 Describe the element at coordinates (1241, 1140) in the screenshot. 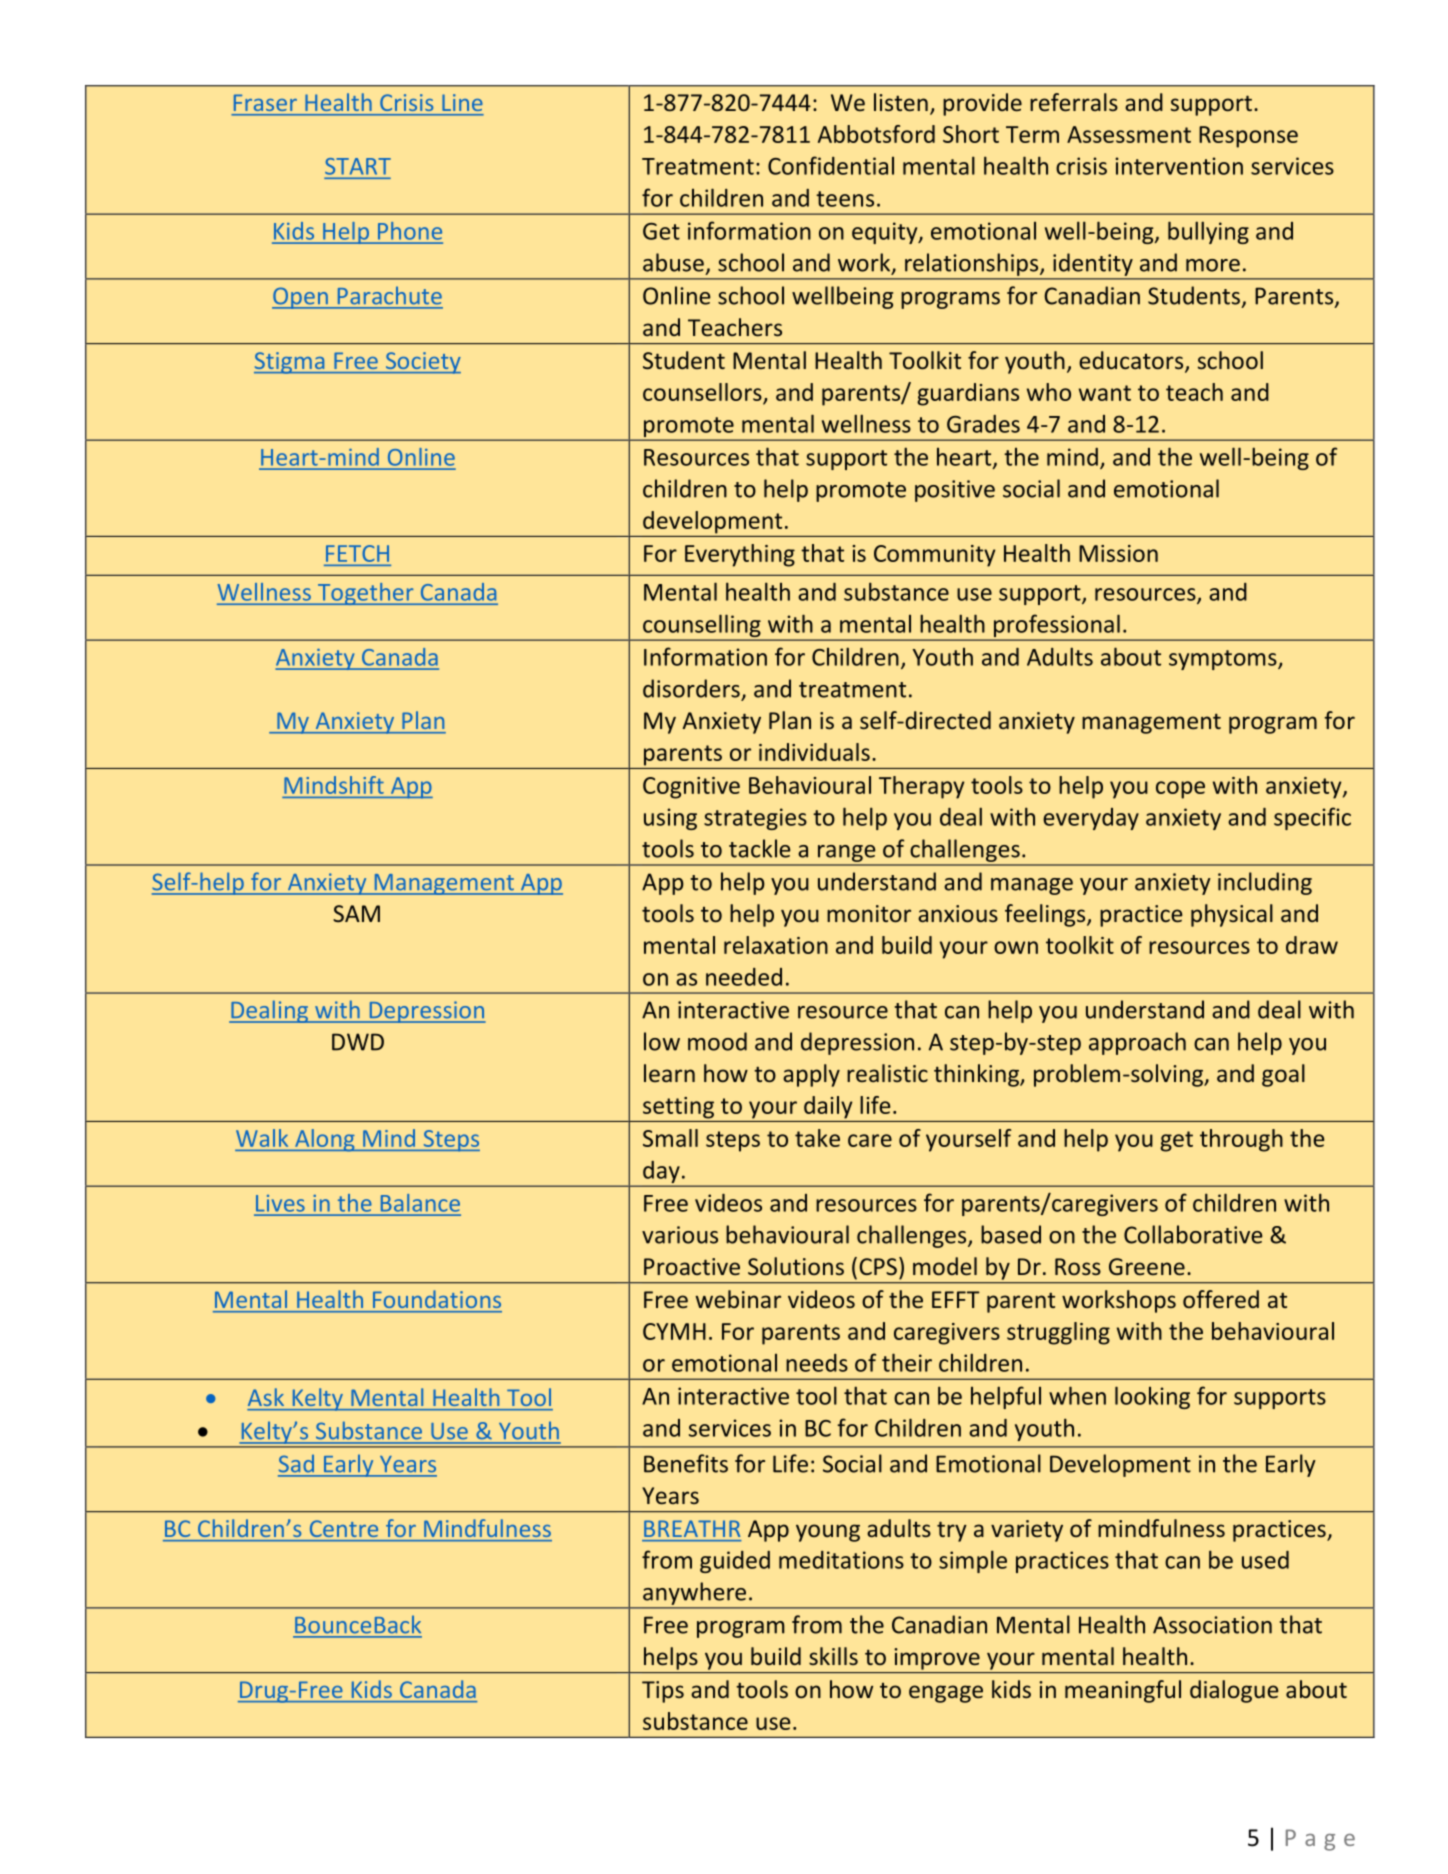

I see `through` at that location.
